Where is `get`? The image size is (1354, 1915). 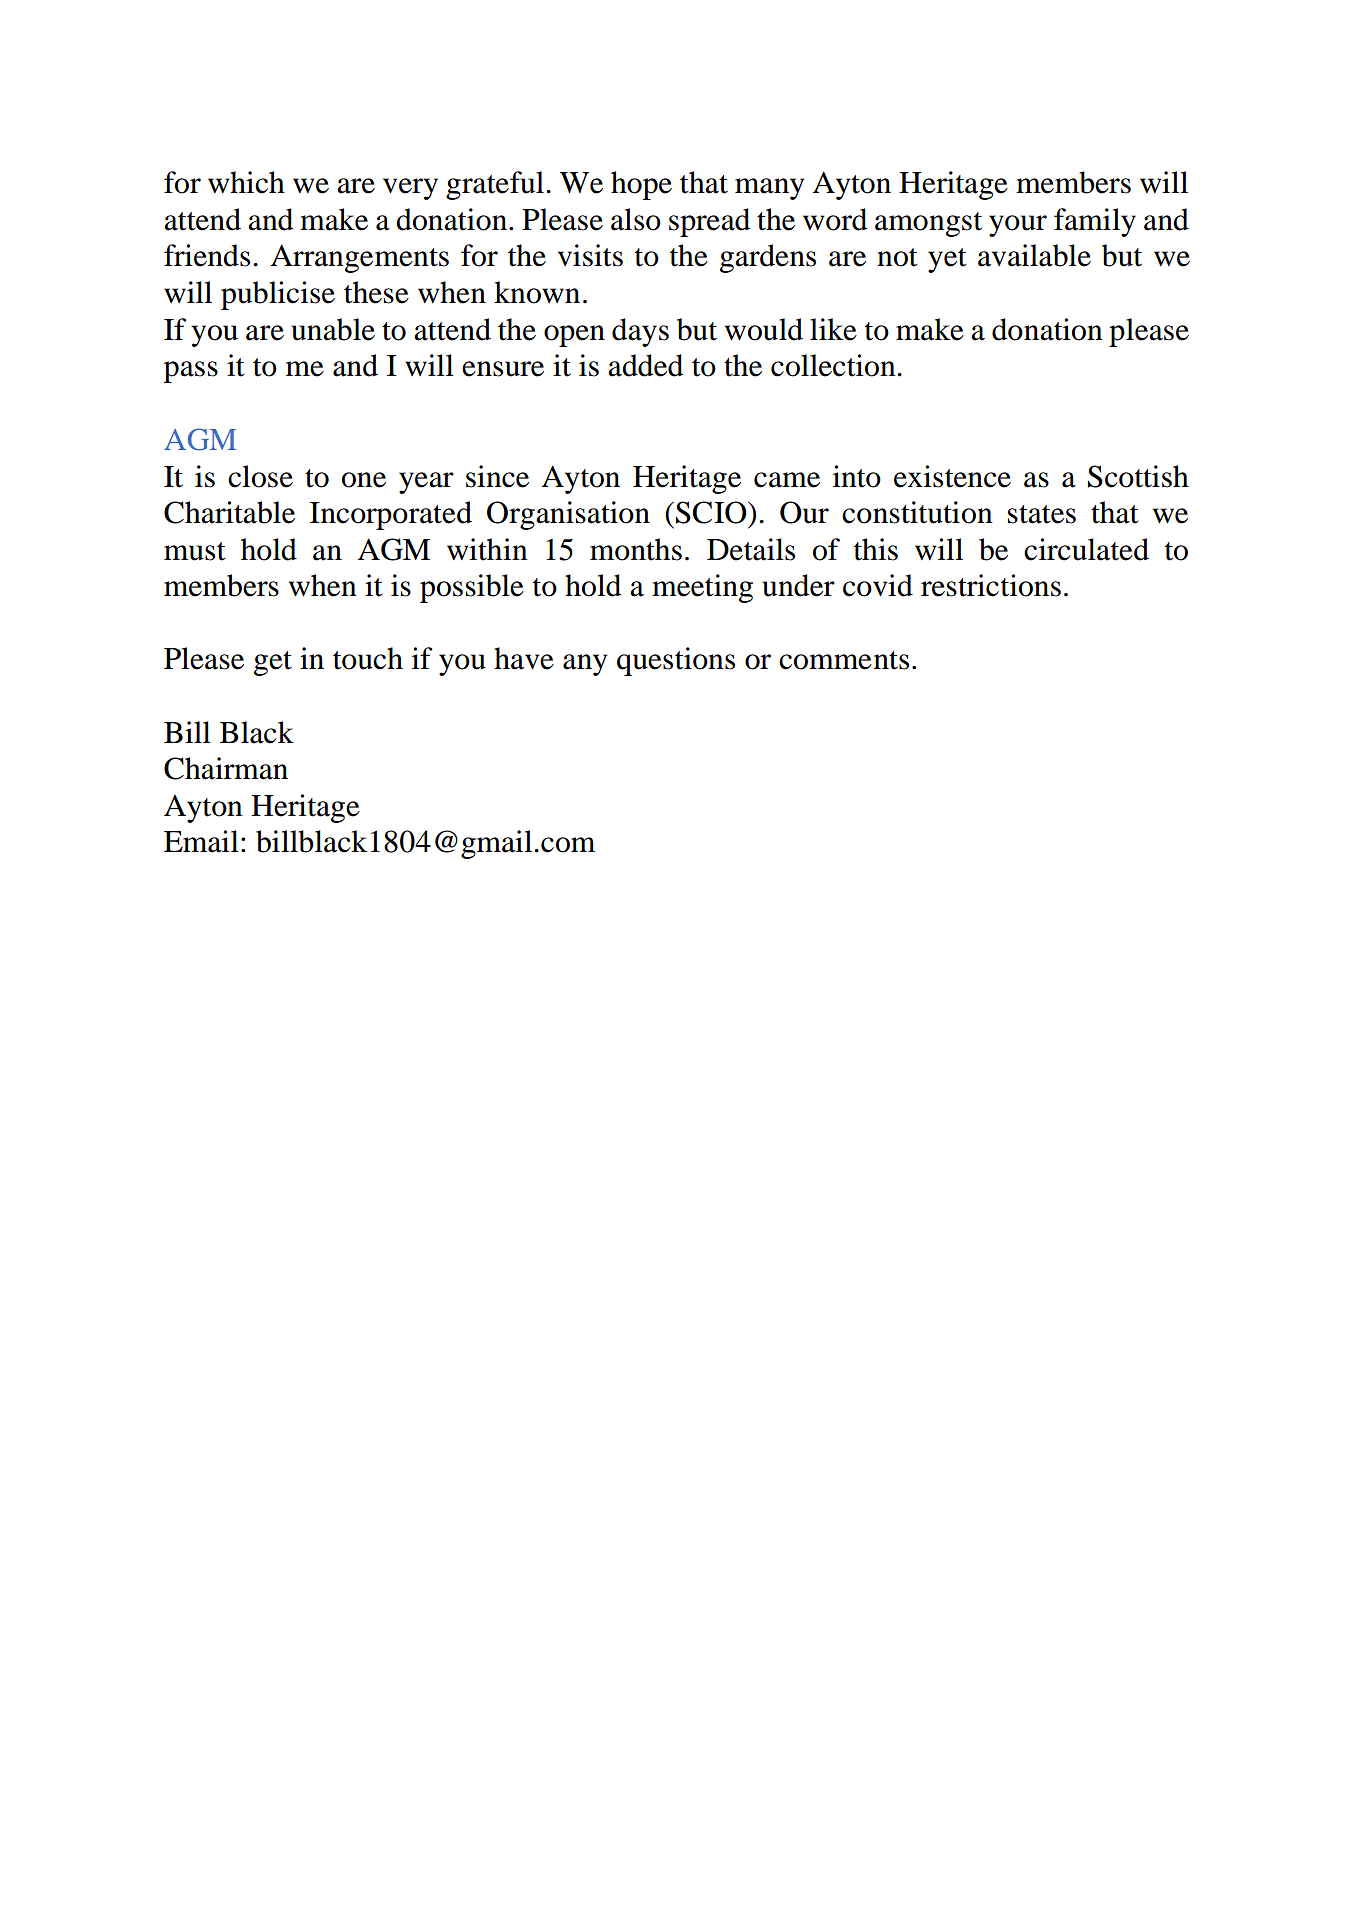 get is located at coordinates (273, 663).
